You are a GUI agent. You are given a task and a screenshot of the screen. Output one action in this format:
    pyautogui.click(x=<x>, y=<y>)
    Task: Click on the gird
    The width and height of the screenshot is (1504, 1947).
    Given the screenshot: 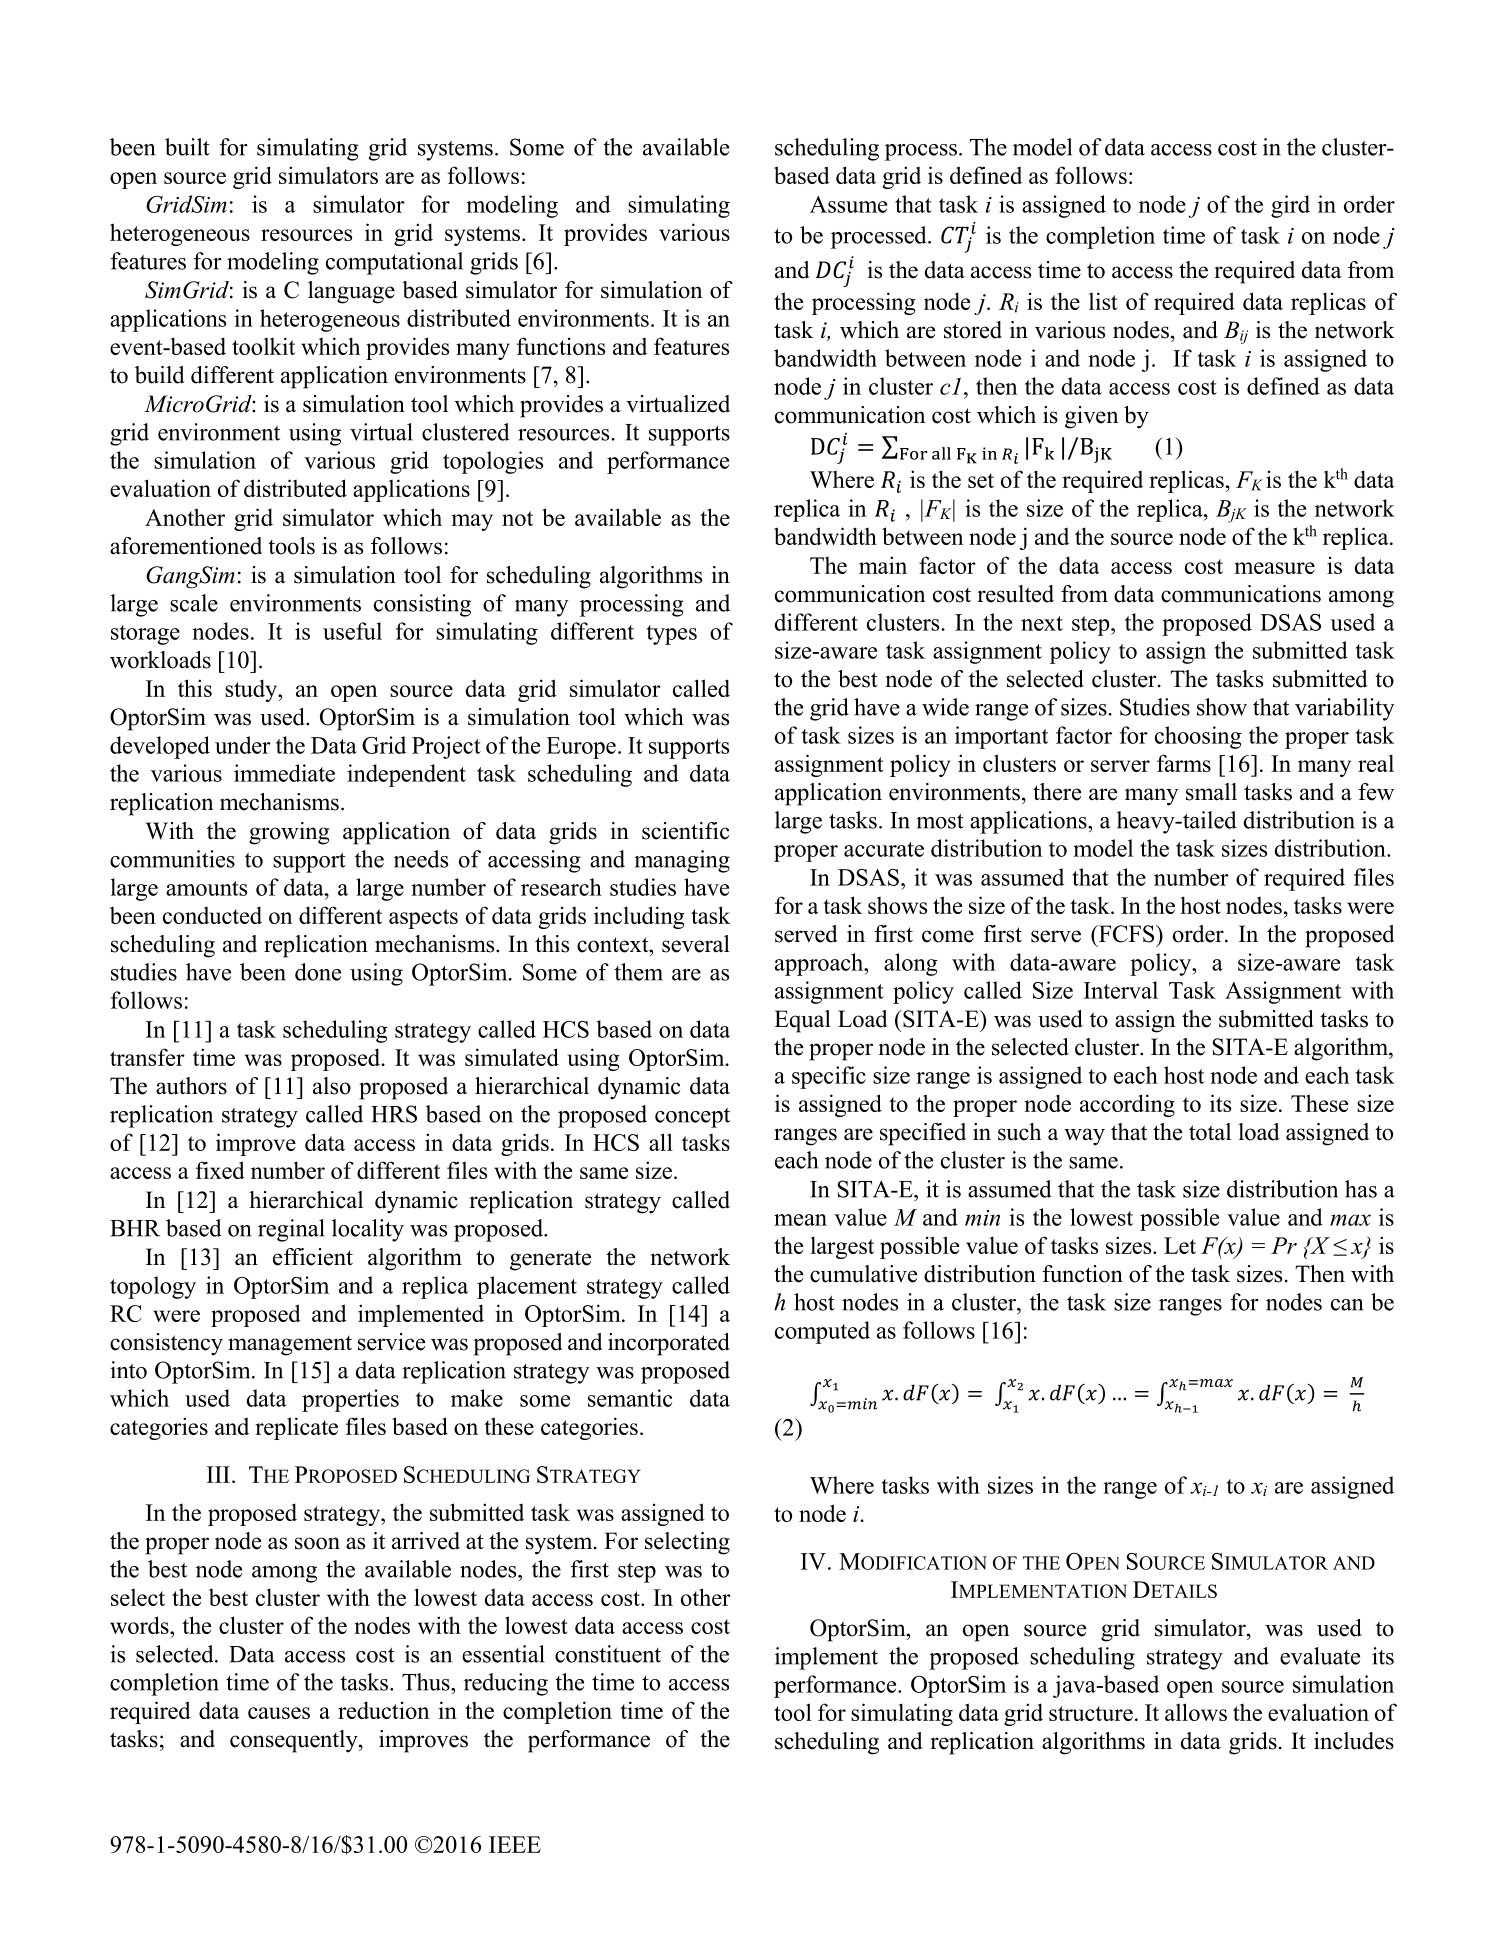 What is the action you would take?
    pyautogui.click(x=1290, y=206)
